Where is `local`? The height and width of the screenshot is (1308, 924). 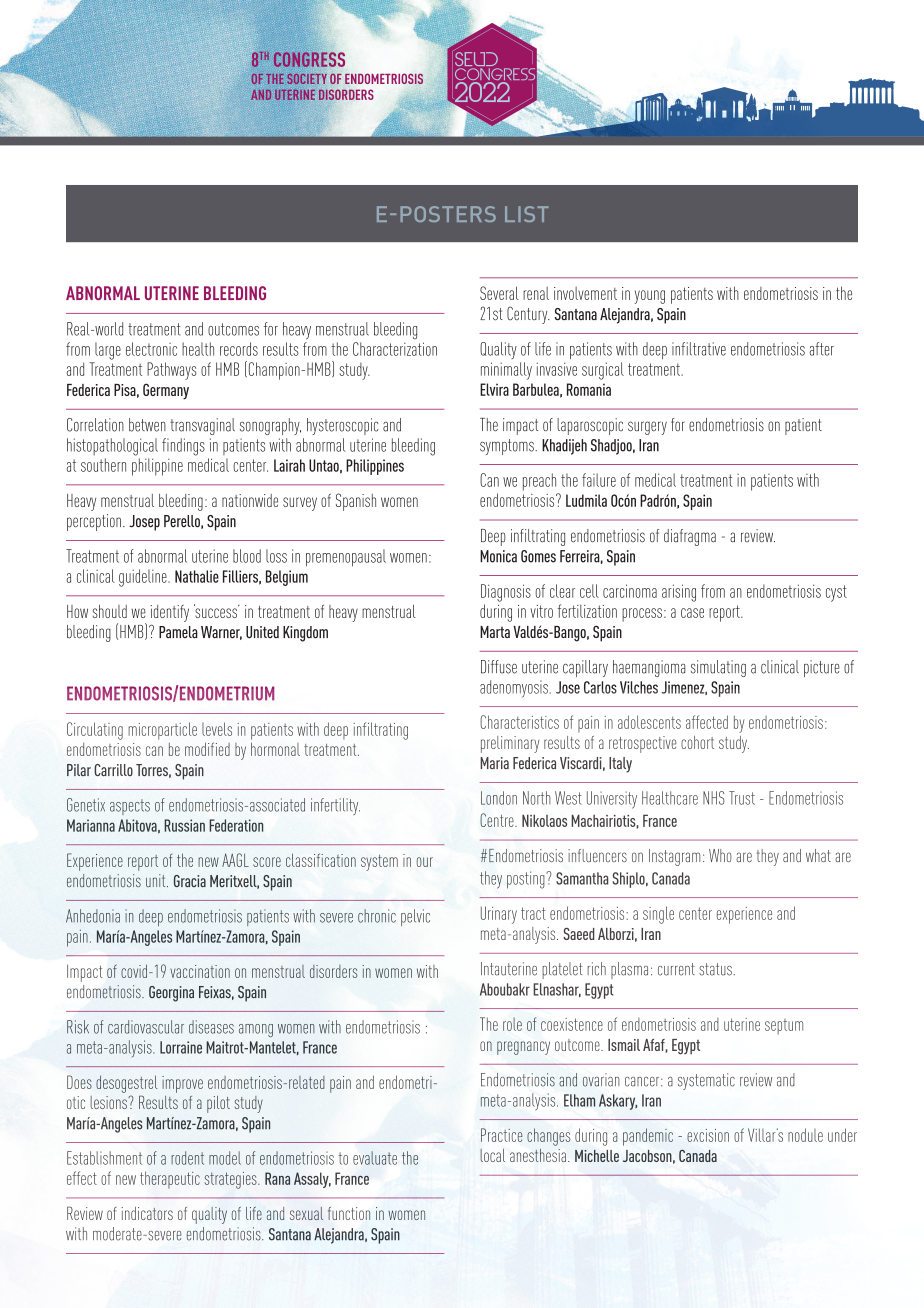 local is located at coordinates (492, 1155).
